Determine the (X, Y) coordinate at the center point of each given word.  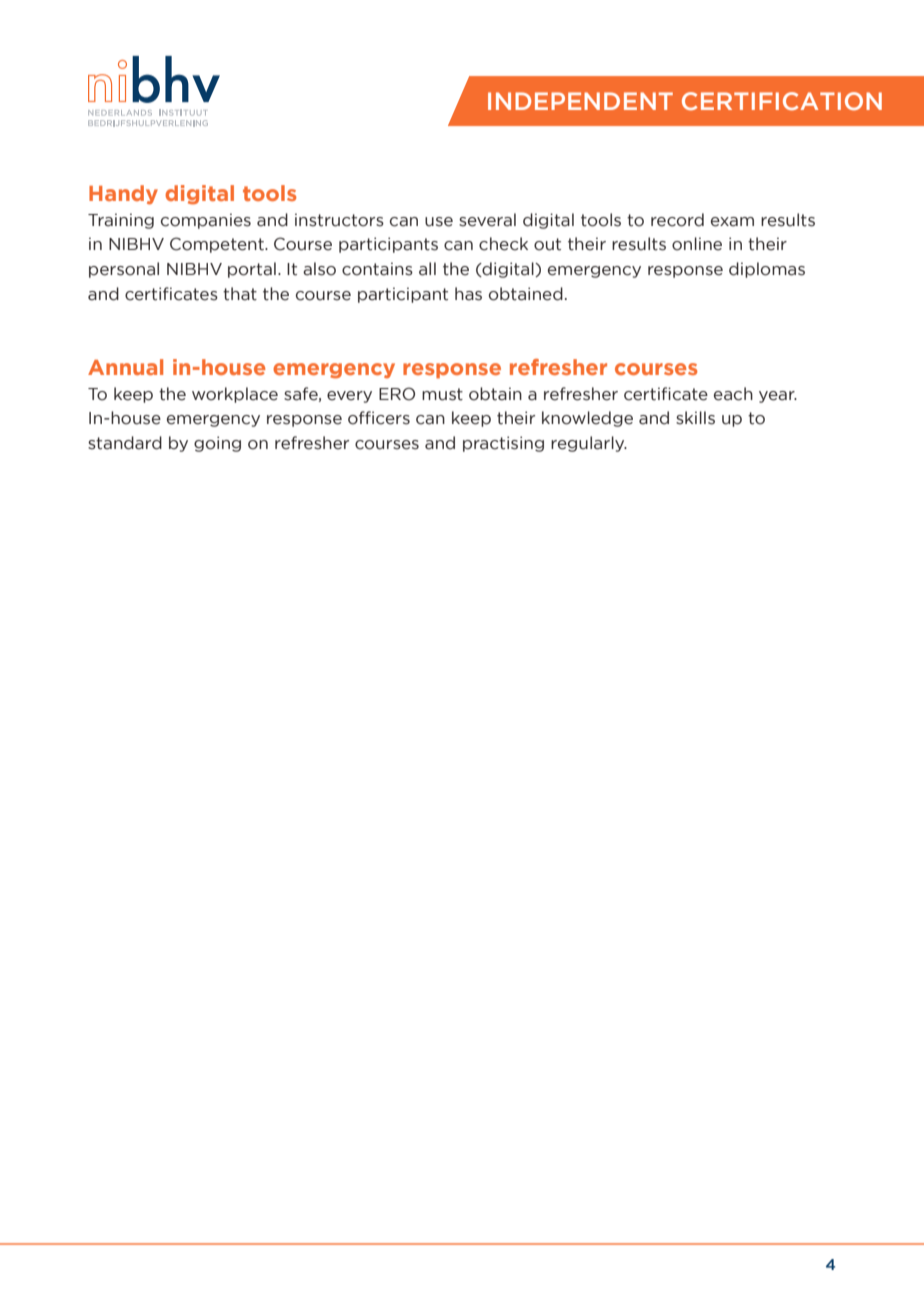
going (217, 444)
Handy (123, 195)
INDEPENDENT (580, 101)
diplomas (767, 270)
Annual (125, 367)
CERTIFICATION (782, 101)
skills (695, 418)
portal (252, 270)
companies (206, 221)
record (677, 220)
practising (503, 444)
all (427, 269)
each (733, 394)
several (487, 220)
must (442, 394)
